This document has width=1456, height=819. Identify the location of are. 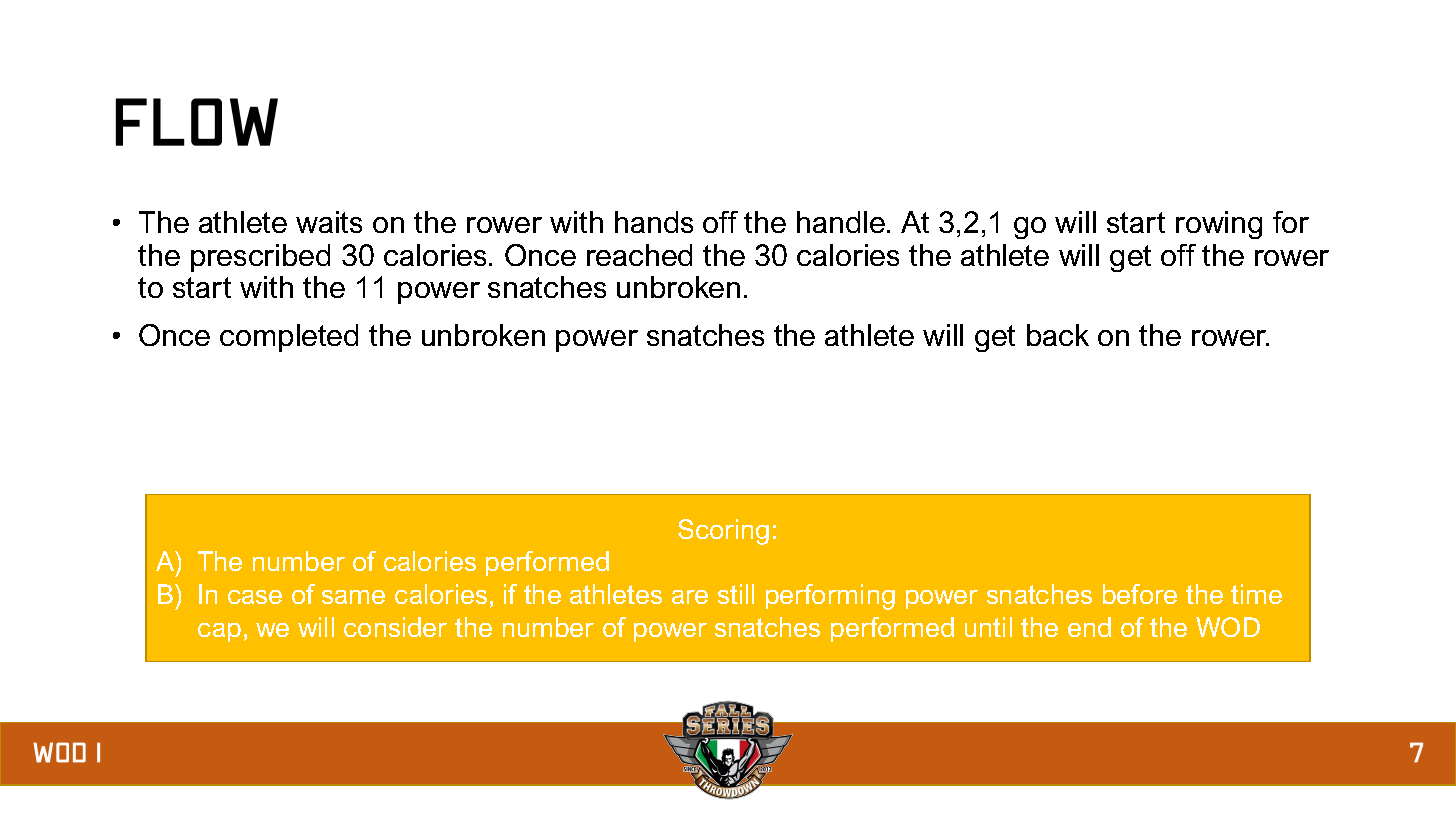
(690, 597).
